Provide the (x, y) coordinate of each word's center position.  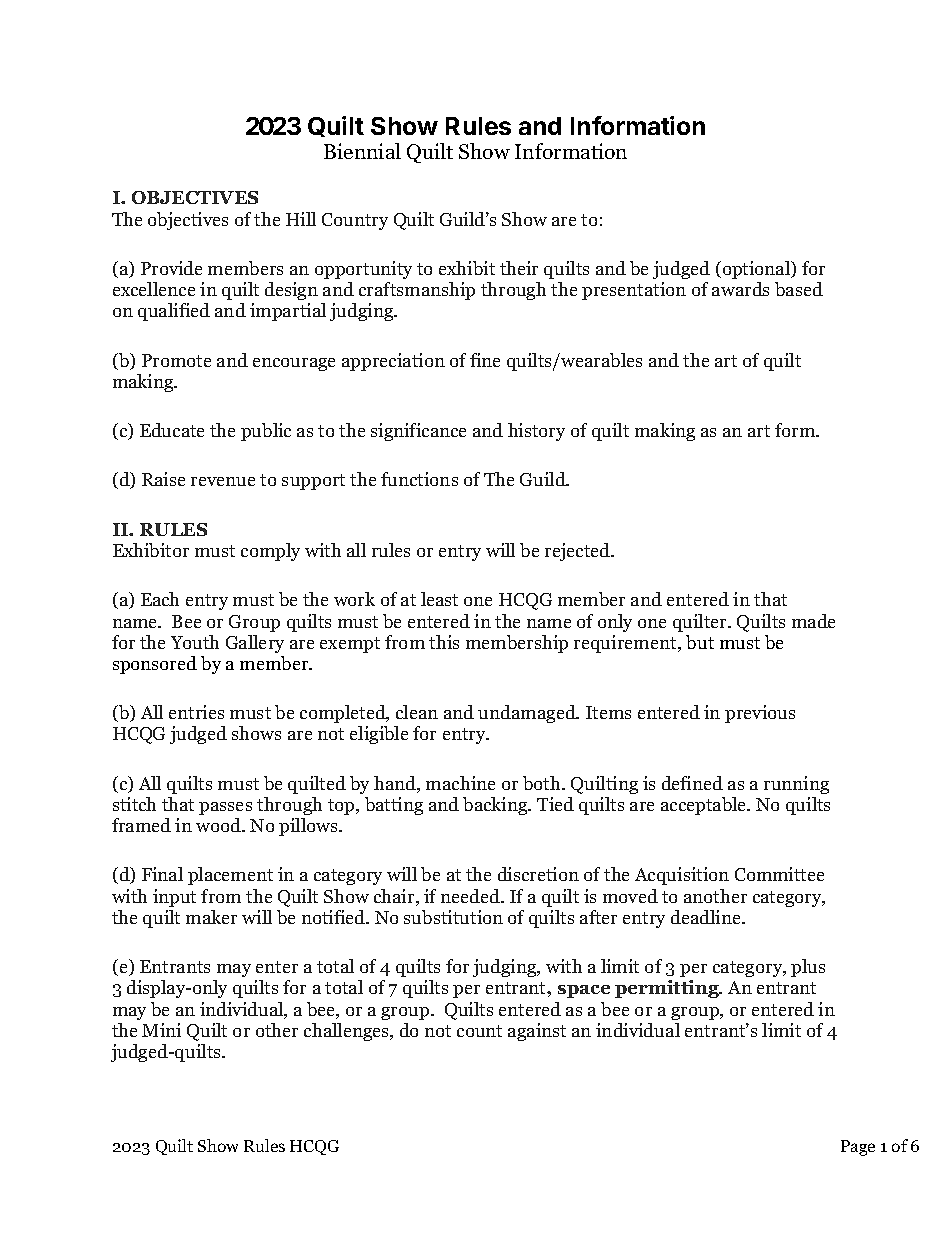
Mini (161, 1030)
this (444, 642)
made (813, 621)
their (519, 268)
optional (756, 270)
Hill (301, 219)
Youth (195, 642)
